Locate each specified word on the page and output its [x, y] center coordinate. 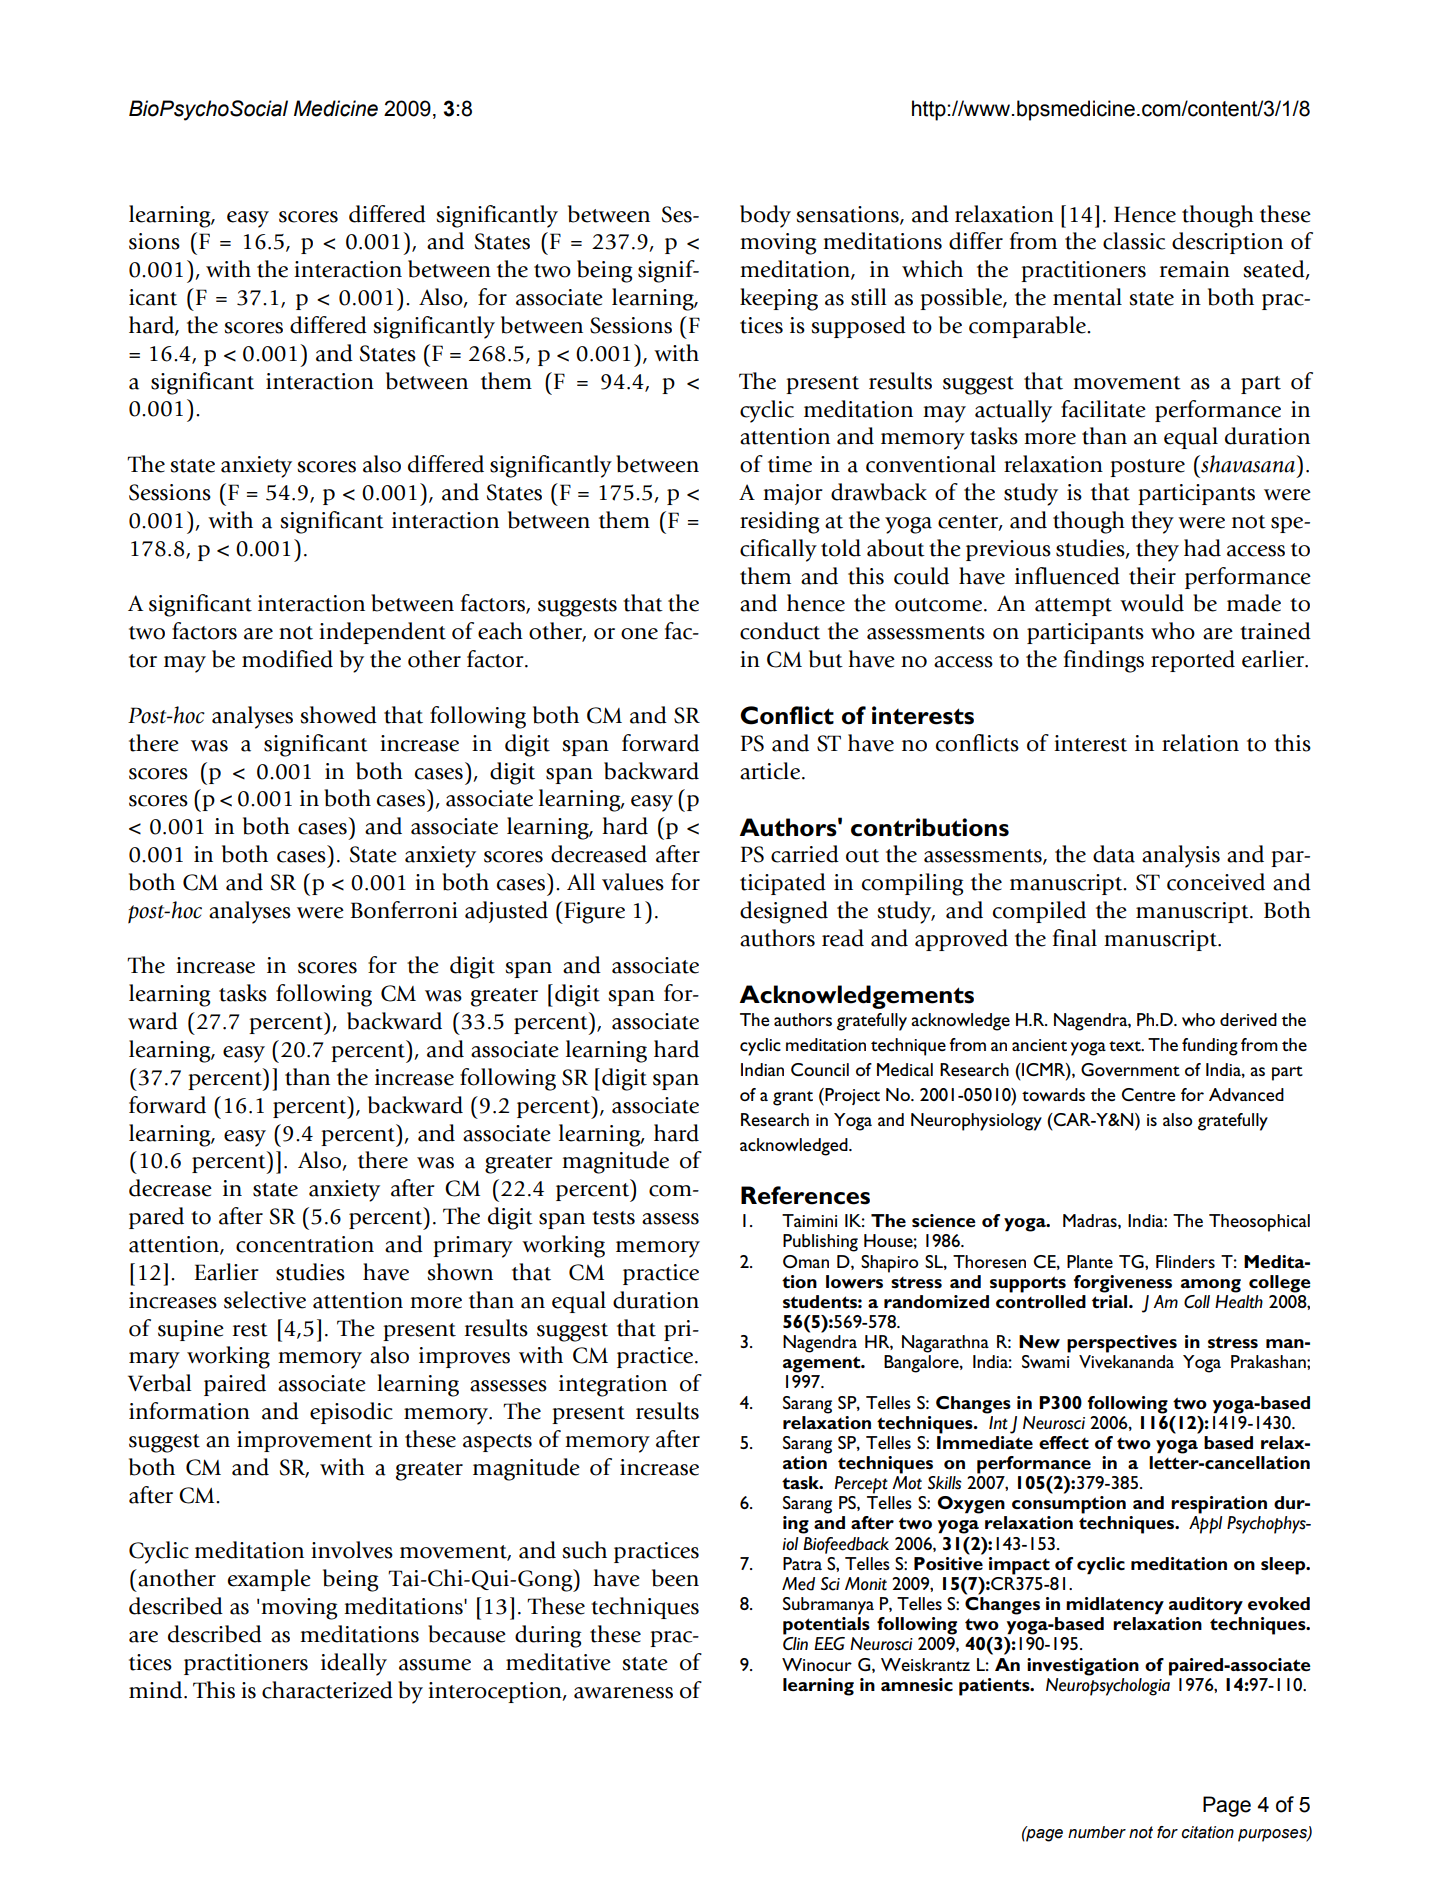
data [1114, 854]
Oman [806, 1261]
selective [265, 1300]
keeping [779, 299]
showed [338, 715]
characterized [327, 1690]
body [765, 216]
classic [1134, 241]
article [770, 771]
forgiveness [1123, 1284]
